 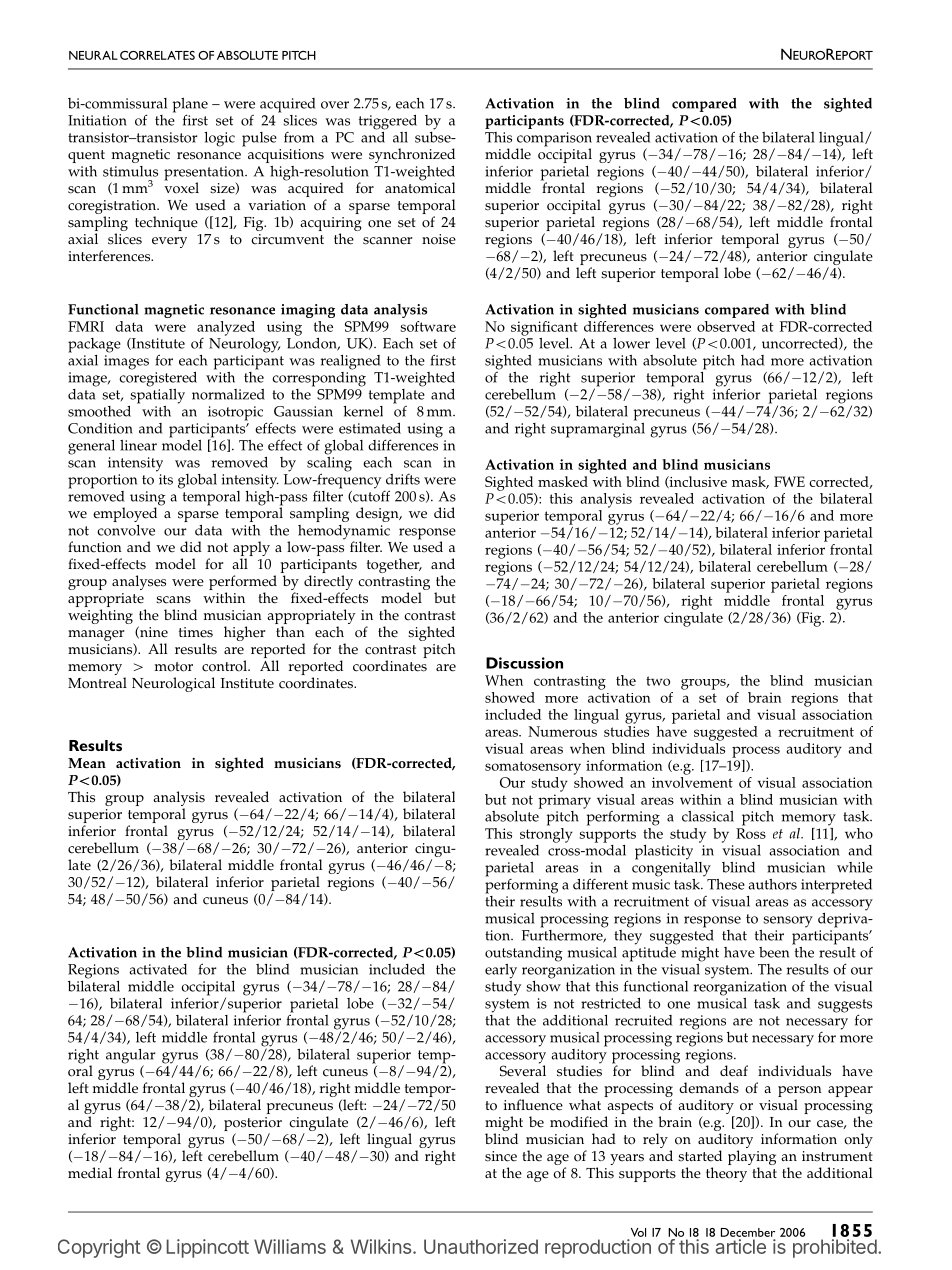 What do you see at coordinates (554, 140) in the page?
I see `comparison` at bounding box center [554, 140].
